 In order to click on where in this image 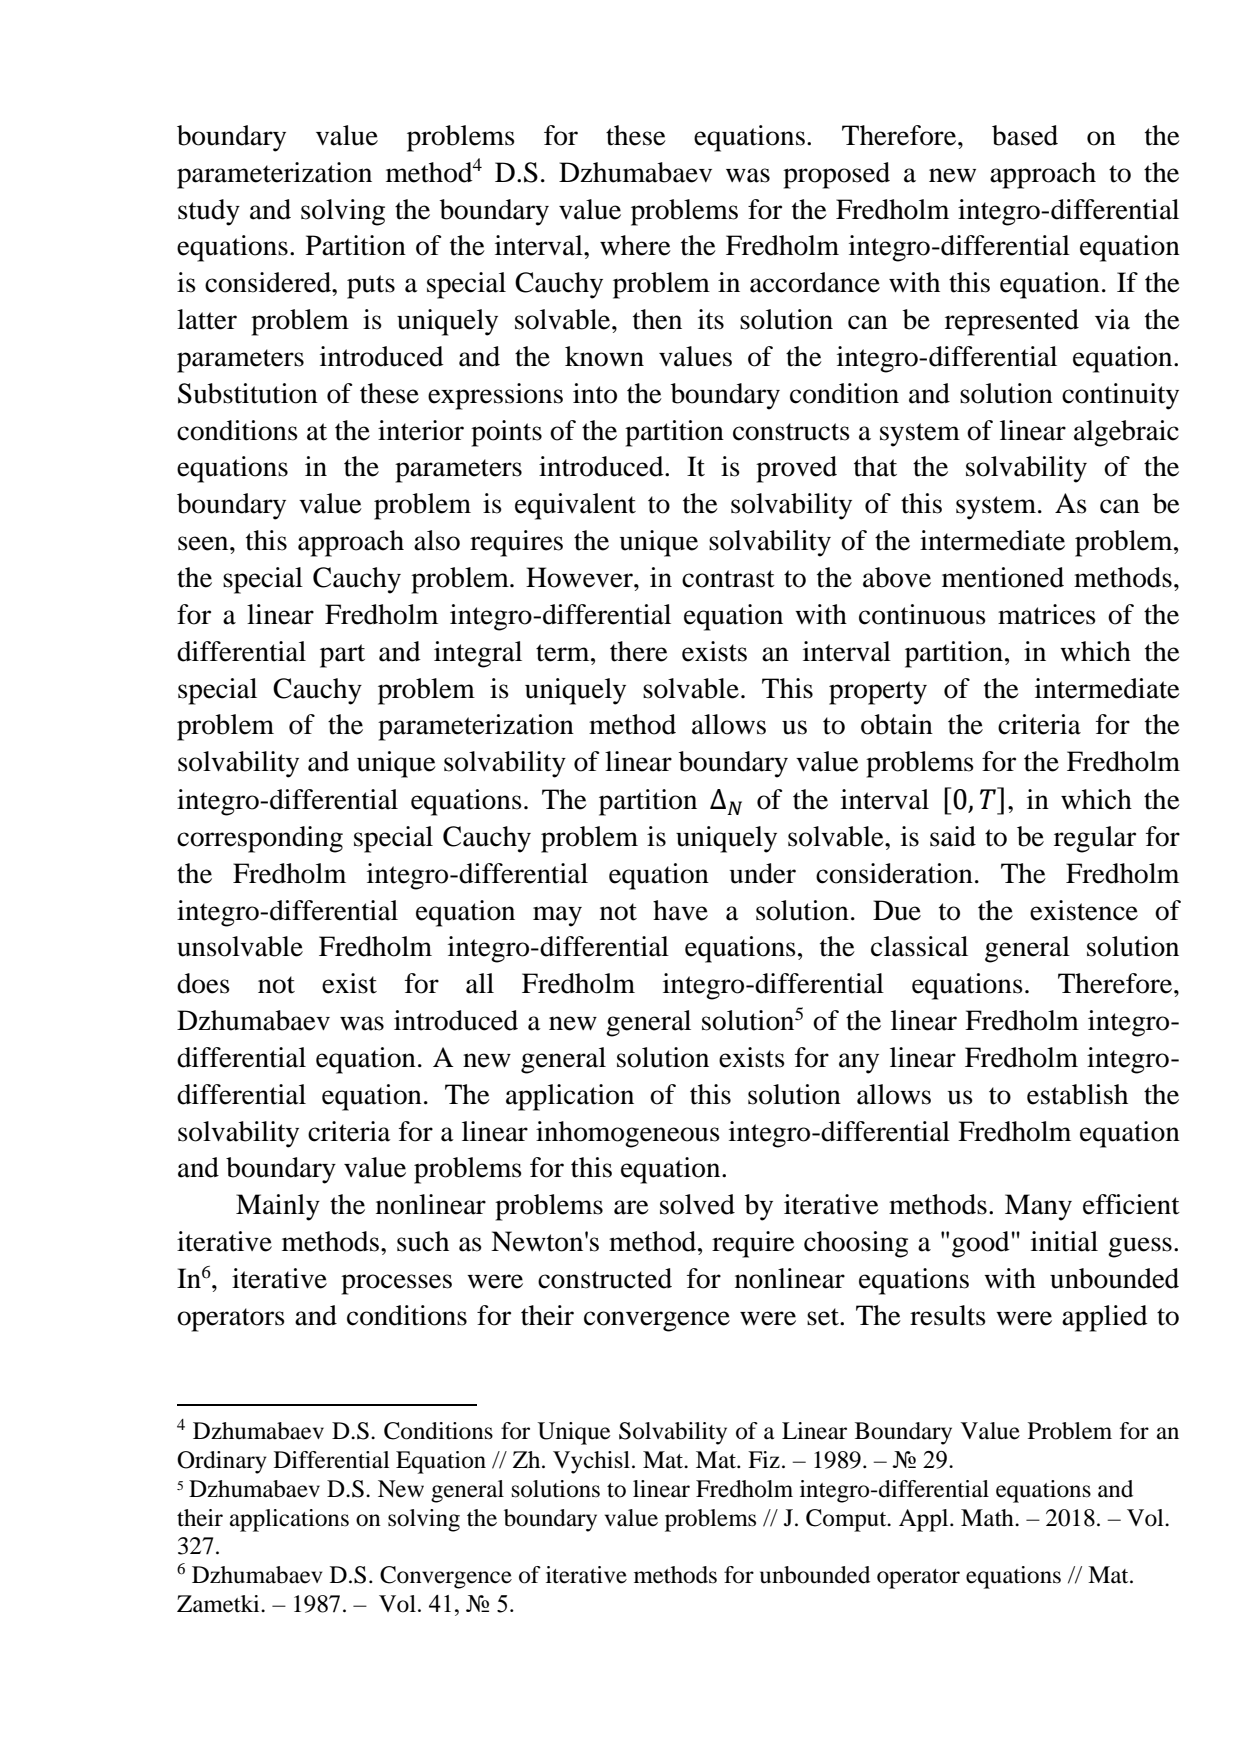, I will do `click(635, 245)`.
